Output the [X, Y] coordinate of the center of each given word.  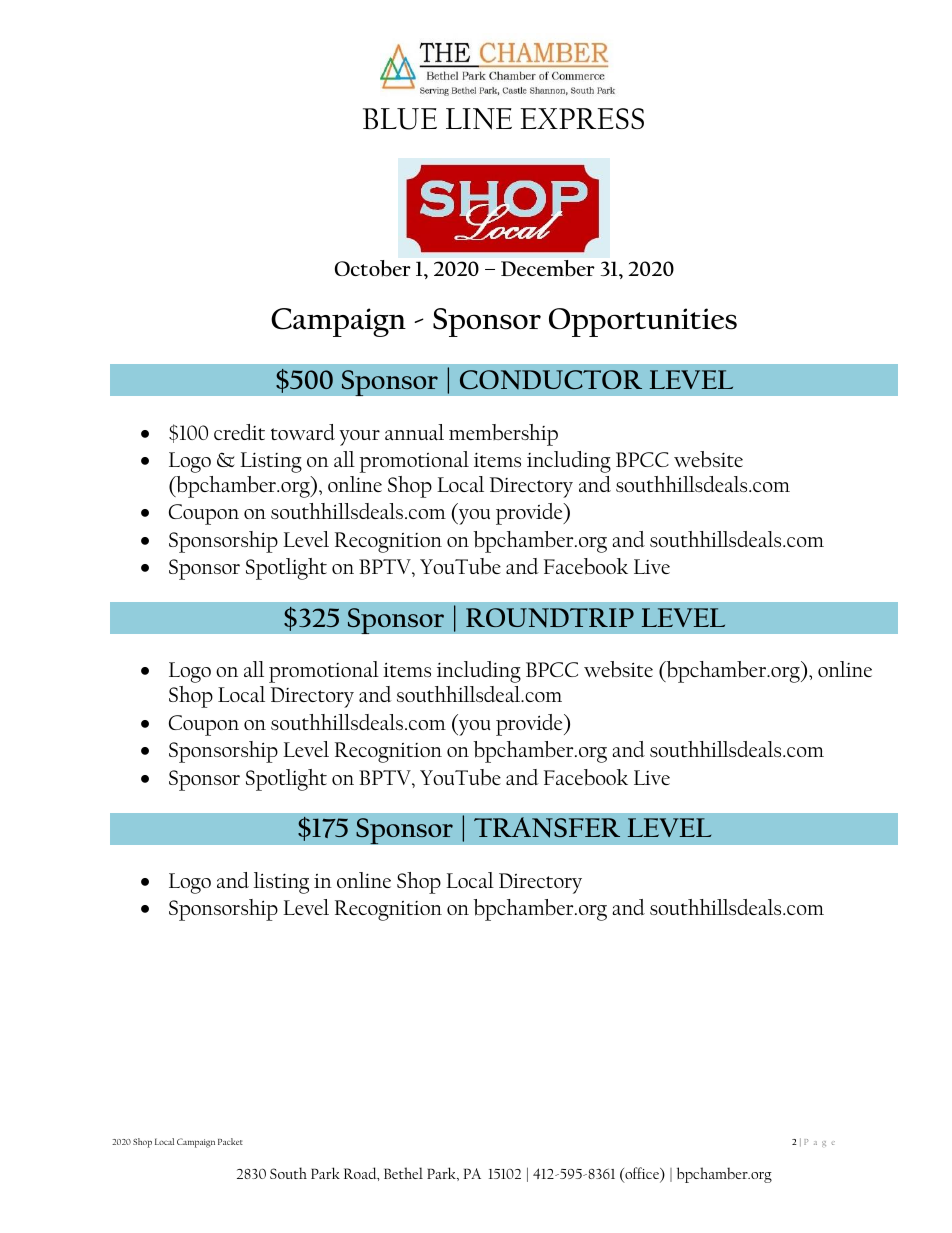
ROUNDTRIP [550, 618]
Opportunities [643, 322]
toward [303, 432]
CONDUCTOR [551, 379]
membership [503, 435]
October [373, 268]
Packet [230, 1141]
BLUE [400, 119]
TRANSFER [547, 827]
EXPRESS [582, 118]
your [359, 438]
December [548, 268]
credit [239, 432]
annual [414, 432]
